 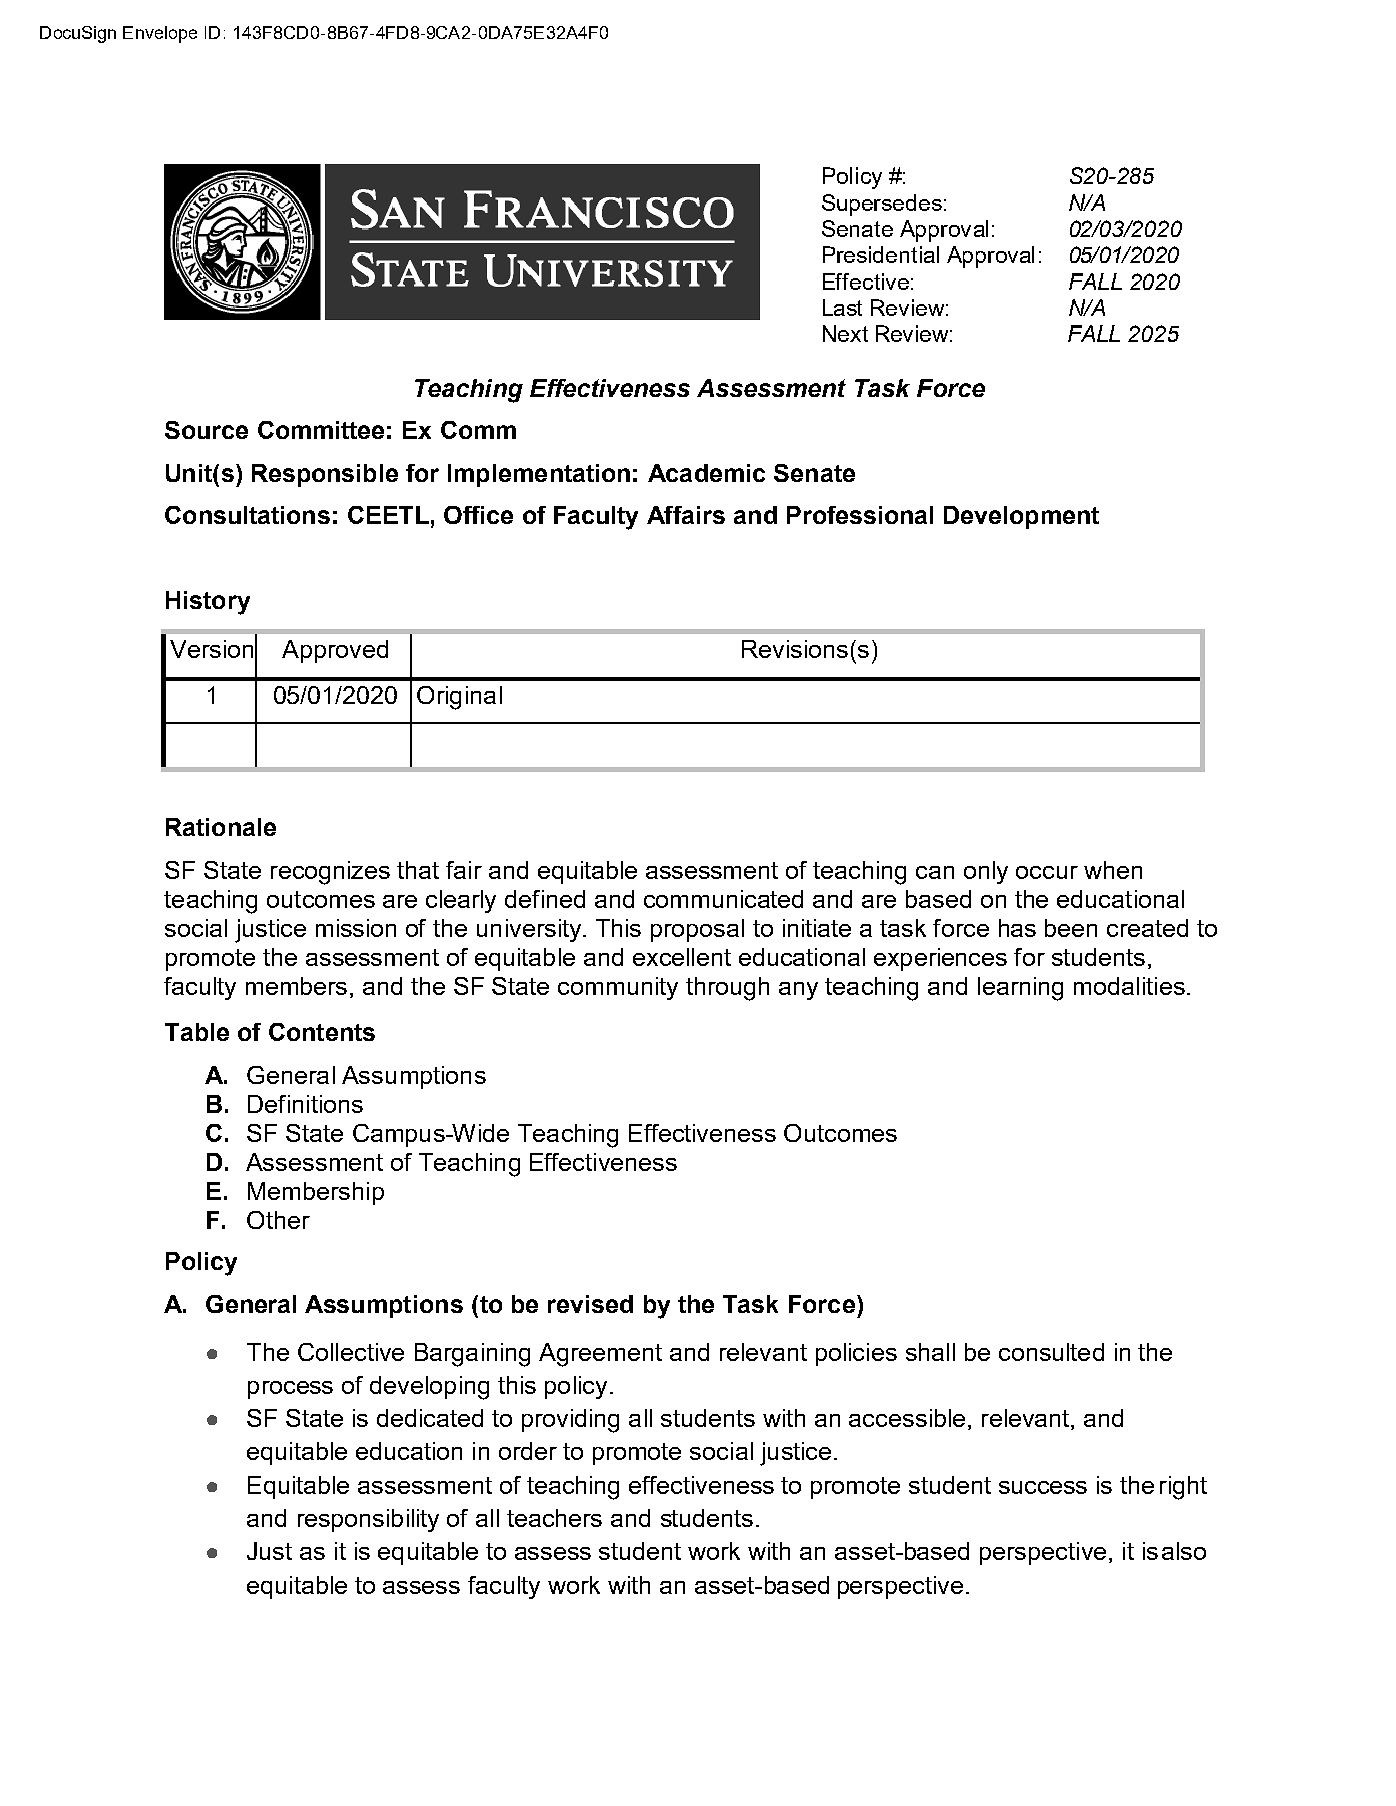 I want to click on consulted, so click(x=1051, y=1352).
